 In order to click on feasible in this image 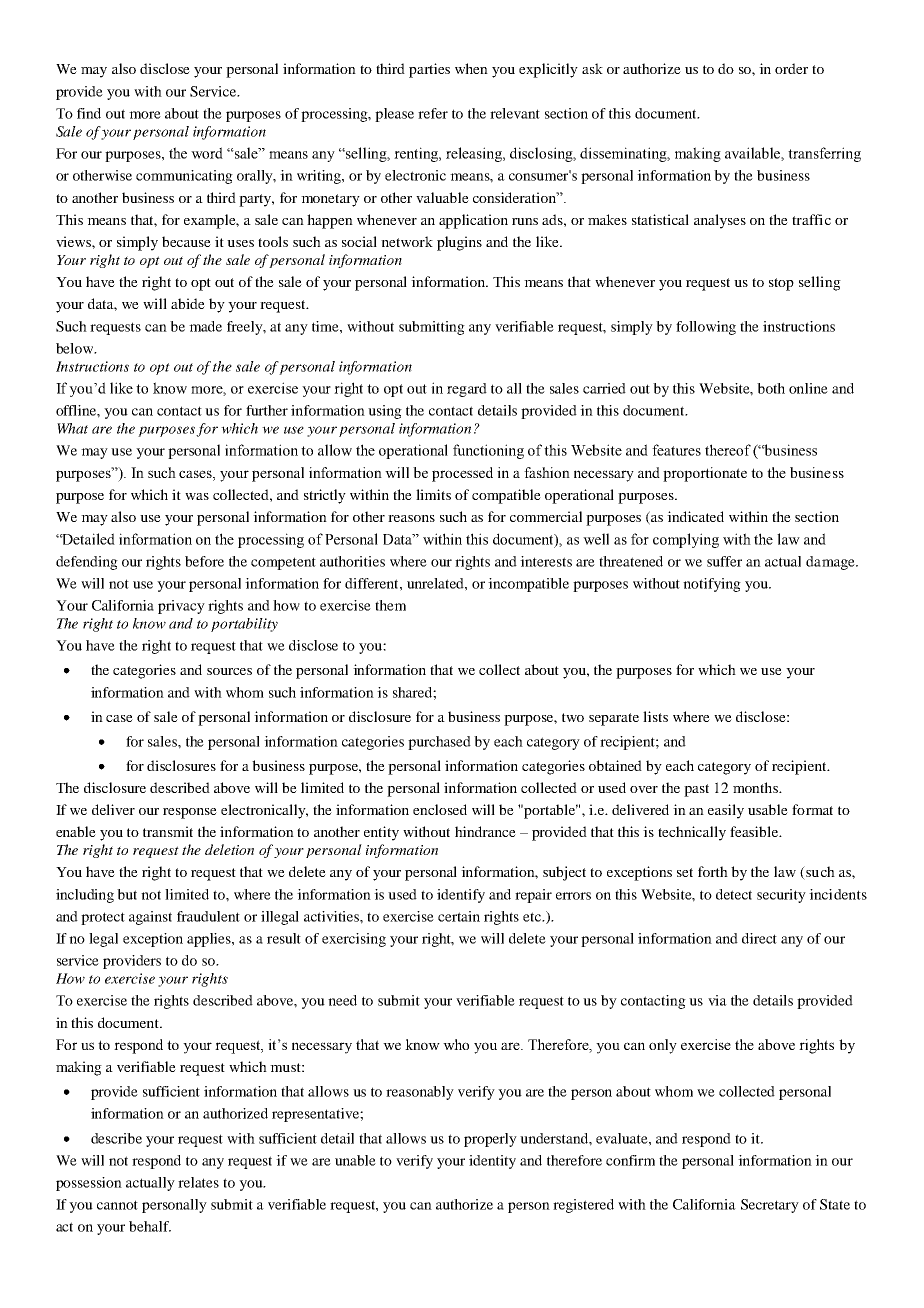, I will do `click(755, 831)`.
